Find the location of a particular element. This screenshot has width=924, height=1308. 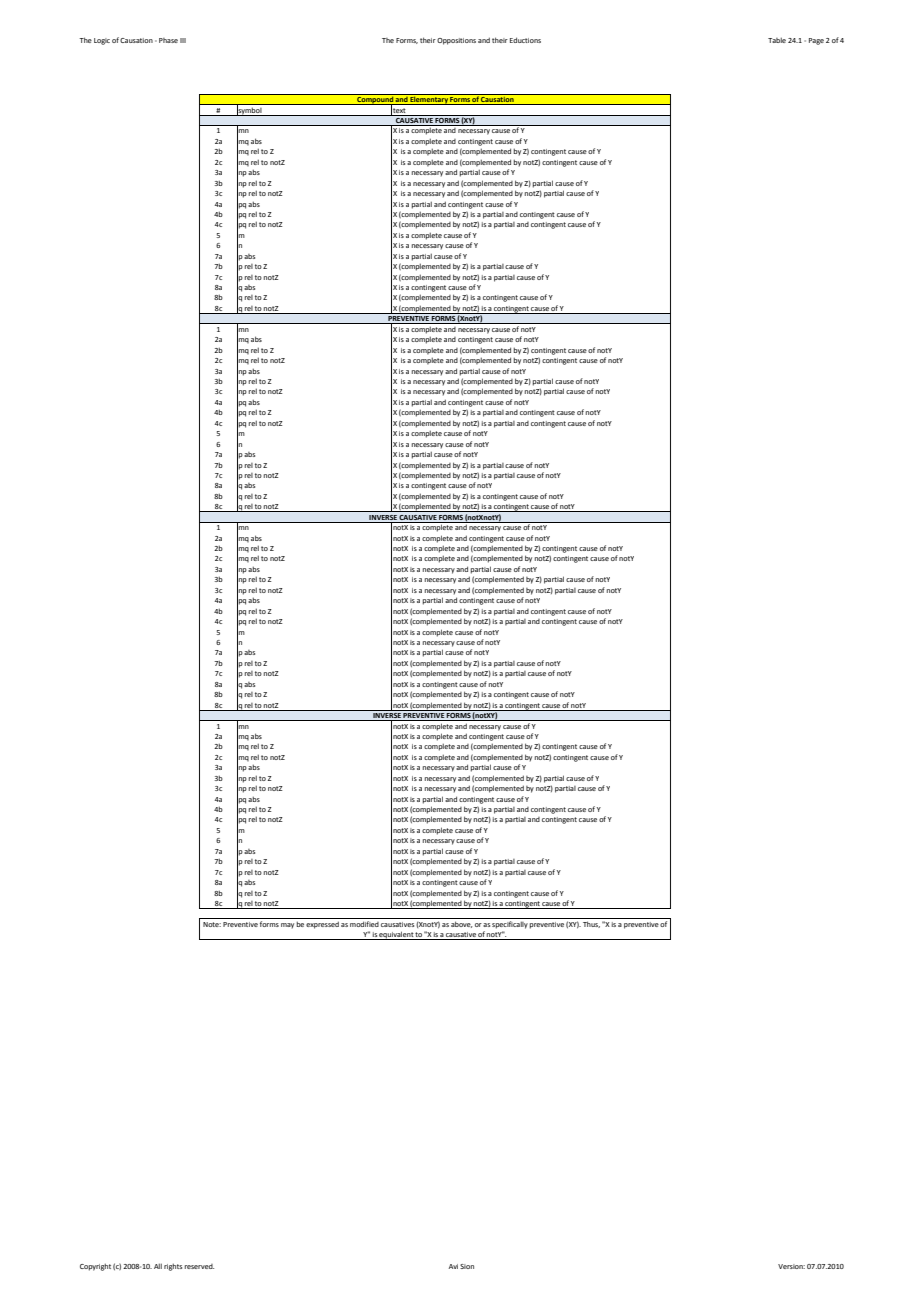

equivalent is located at coordinates (396, 935).
